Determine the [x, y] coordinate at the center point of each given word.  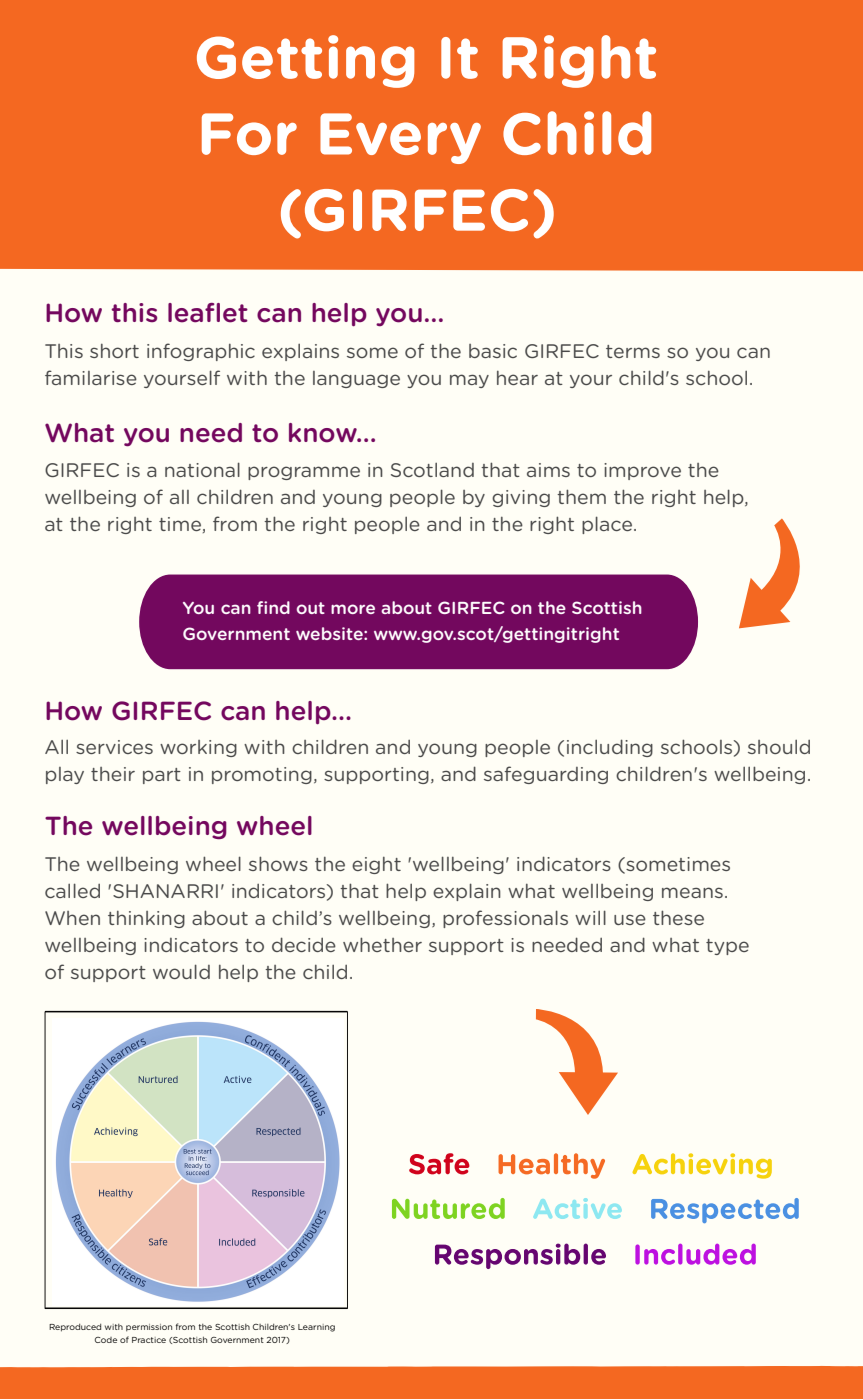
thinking [146, 919]
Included [695, 1254]
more [353, 609]
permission [149, 1328]
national [202, 469]
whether [382, 944]
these [678, 917]
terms [633, 351]
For [249, 134]
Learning [316, 1328]
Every [400, 138]
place [608, 525]
